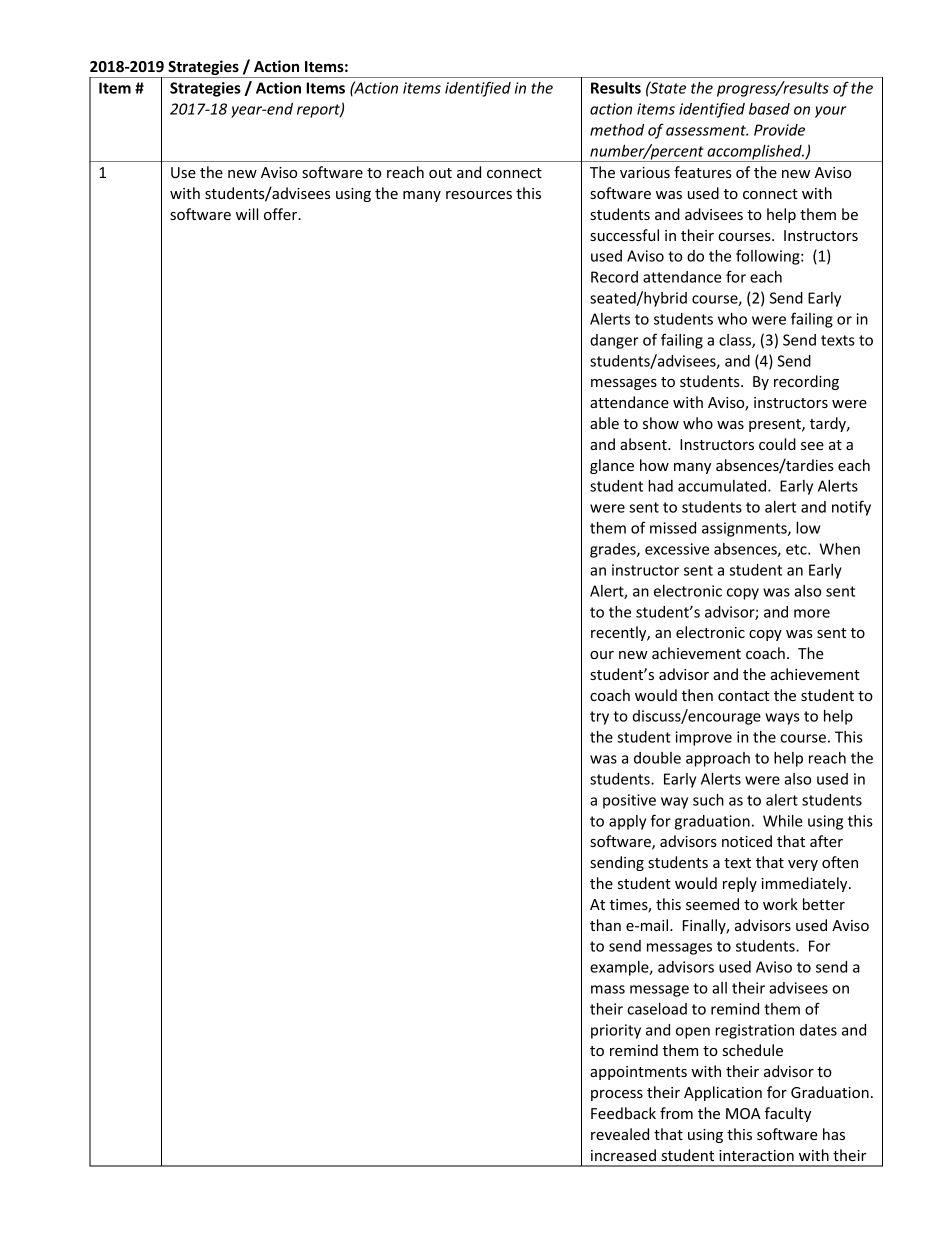  I want to click on process, so click(617, 1095).
